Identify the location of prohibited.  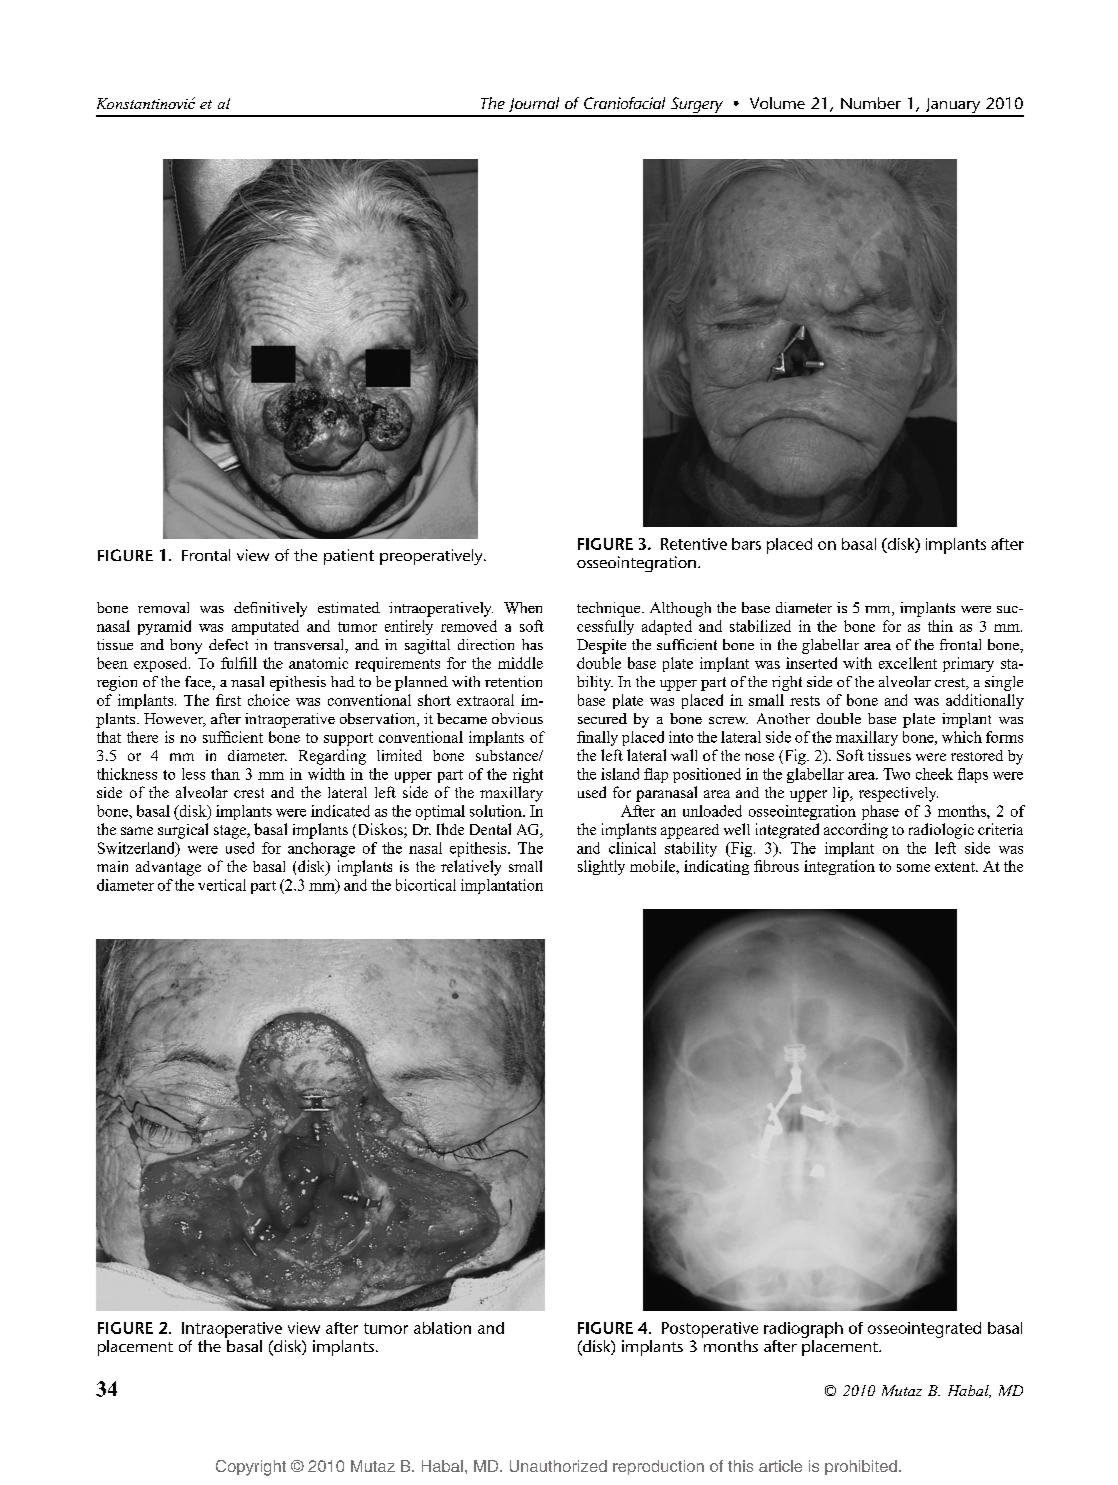
(861, 1467).
